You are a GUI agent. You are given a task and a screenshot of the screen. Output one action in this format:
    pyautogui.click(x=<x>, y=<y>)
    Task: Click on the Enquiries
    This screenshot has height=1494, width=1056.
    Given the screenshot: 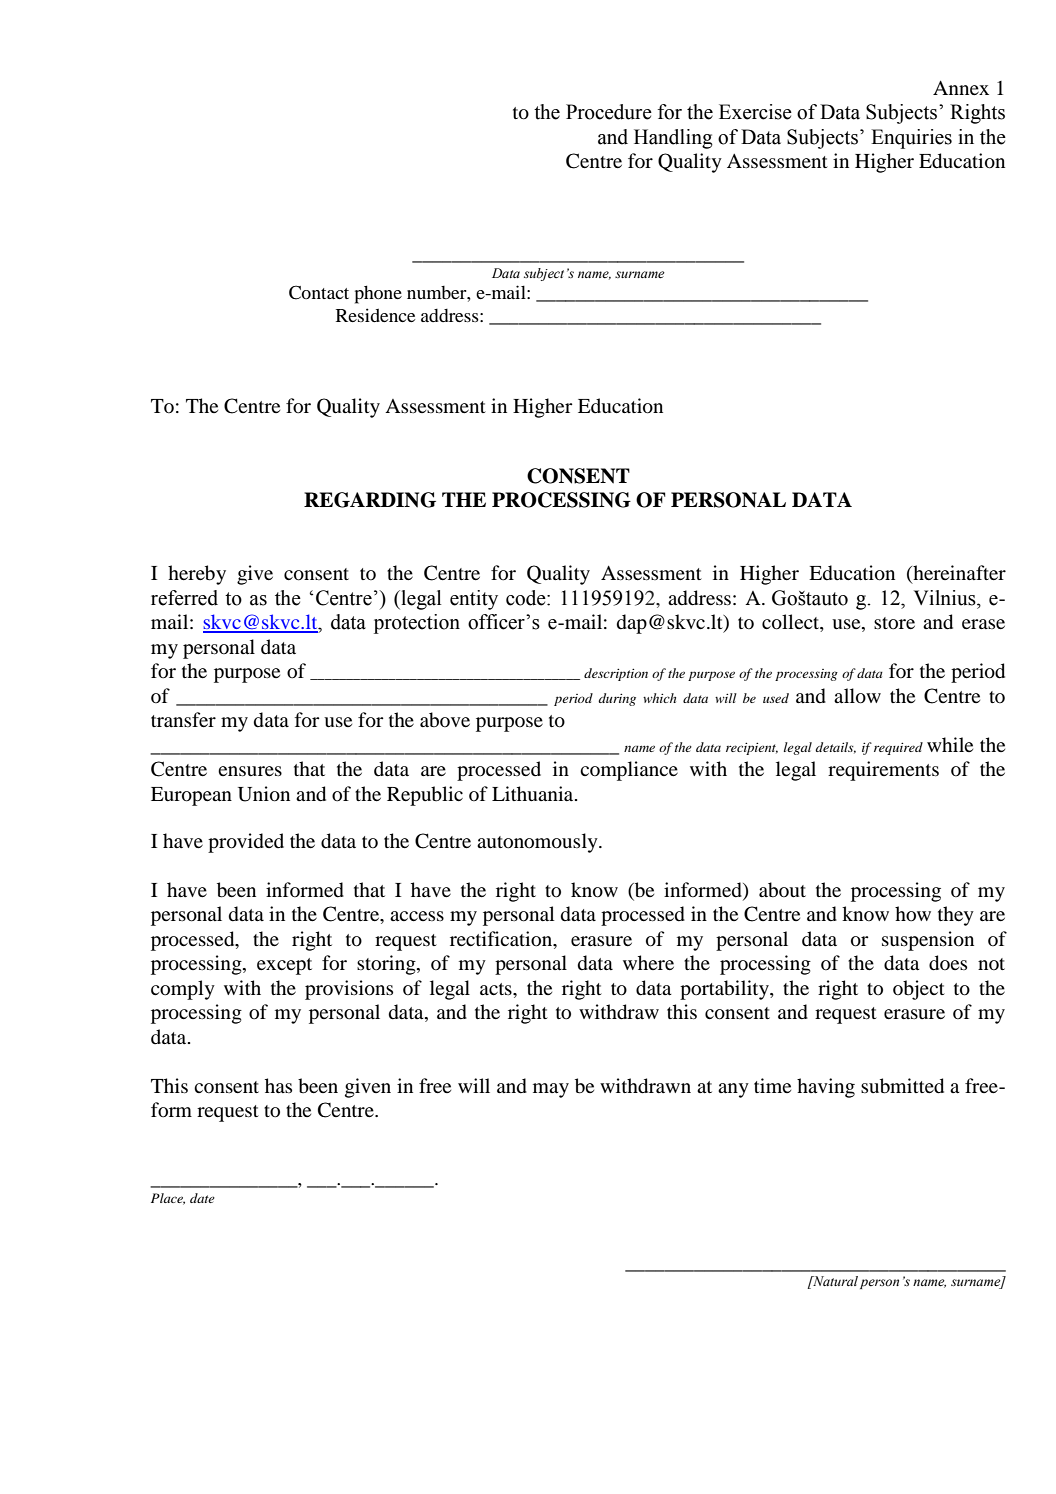 What is the action you would take?
    pyautogui.click(x=911, y=139)
